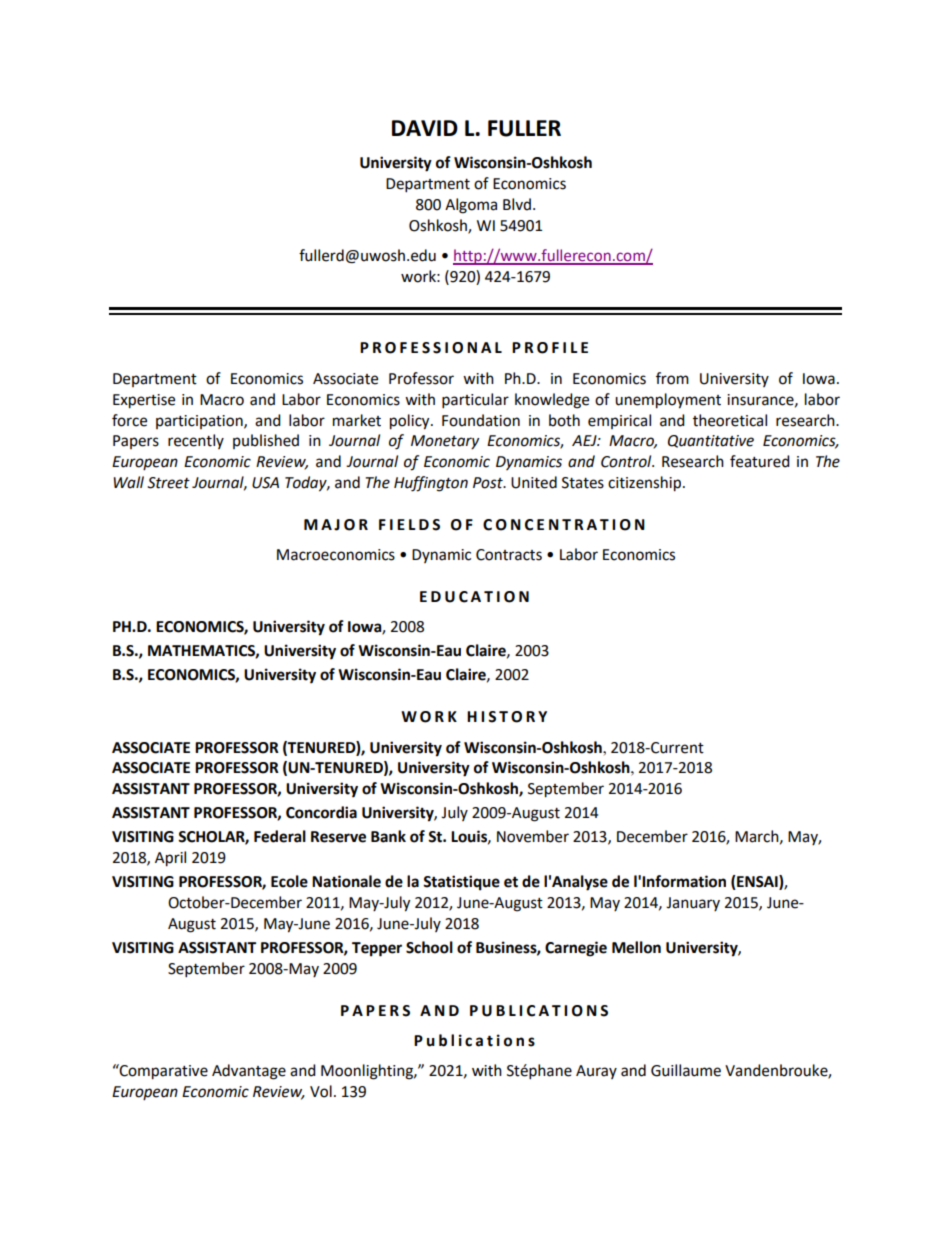 The height and width of the document is (1233, 952). I want to click on Street, so click(168, 483).
